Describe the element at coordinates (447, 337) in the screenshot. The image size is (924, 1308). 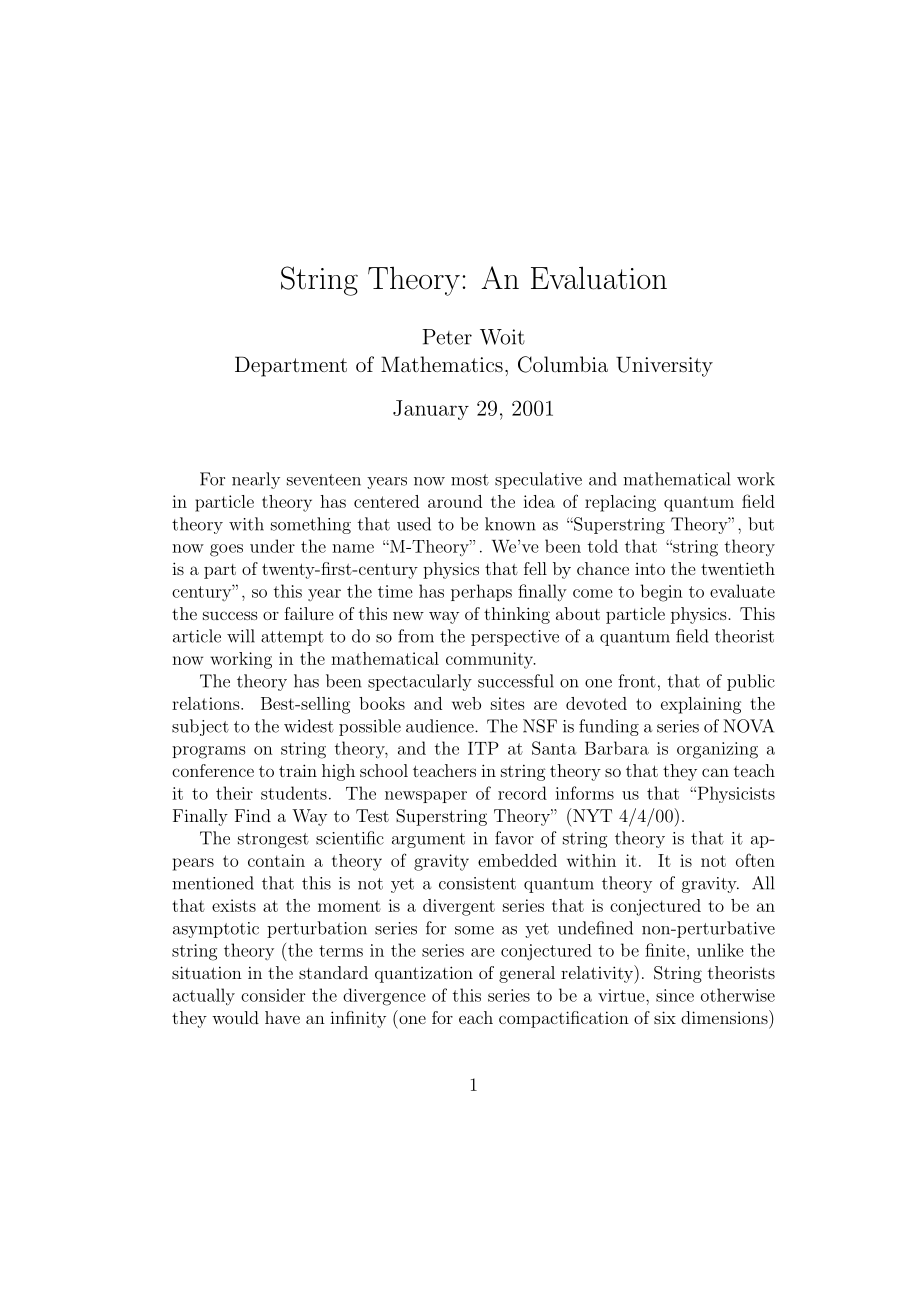
I see `Peter` at that location.
